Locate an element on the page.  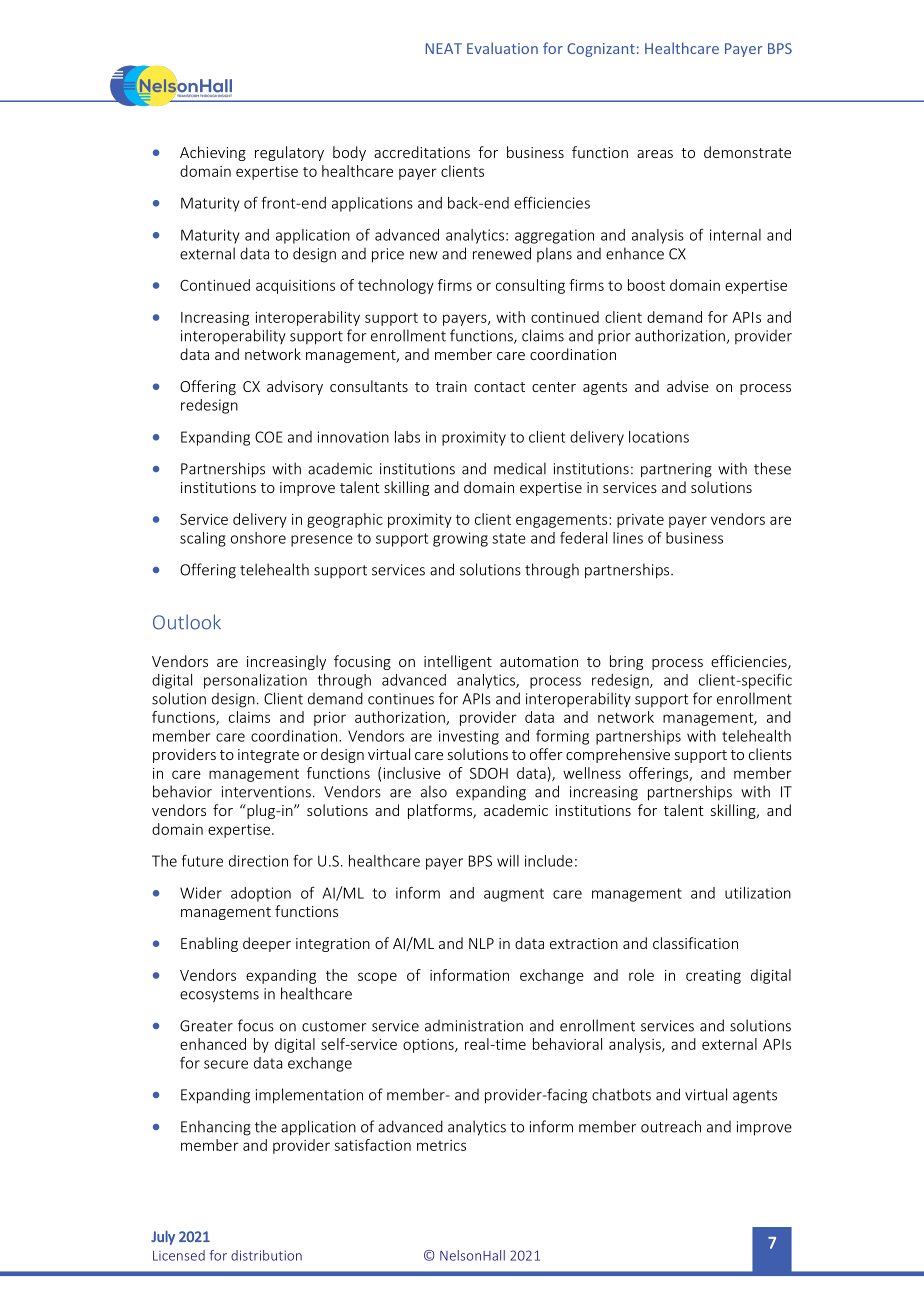
areas is located at coordinates (655, 154).
